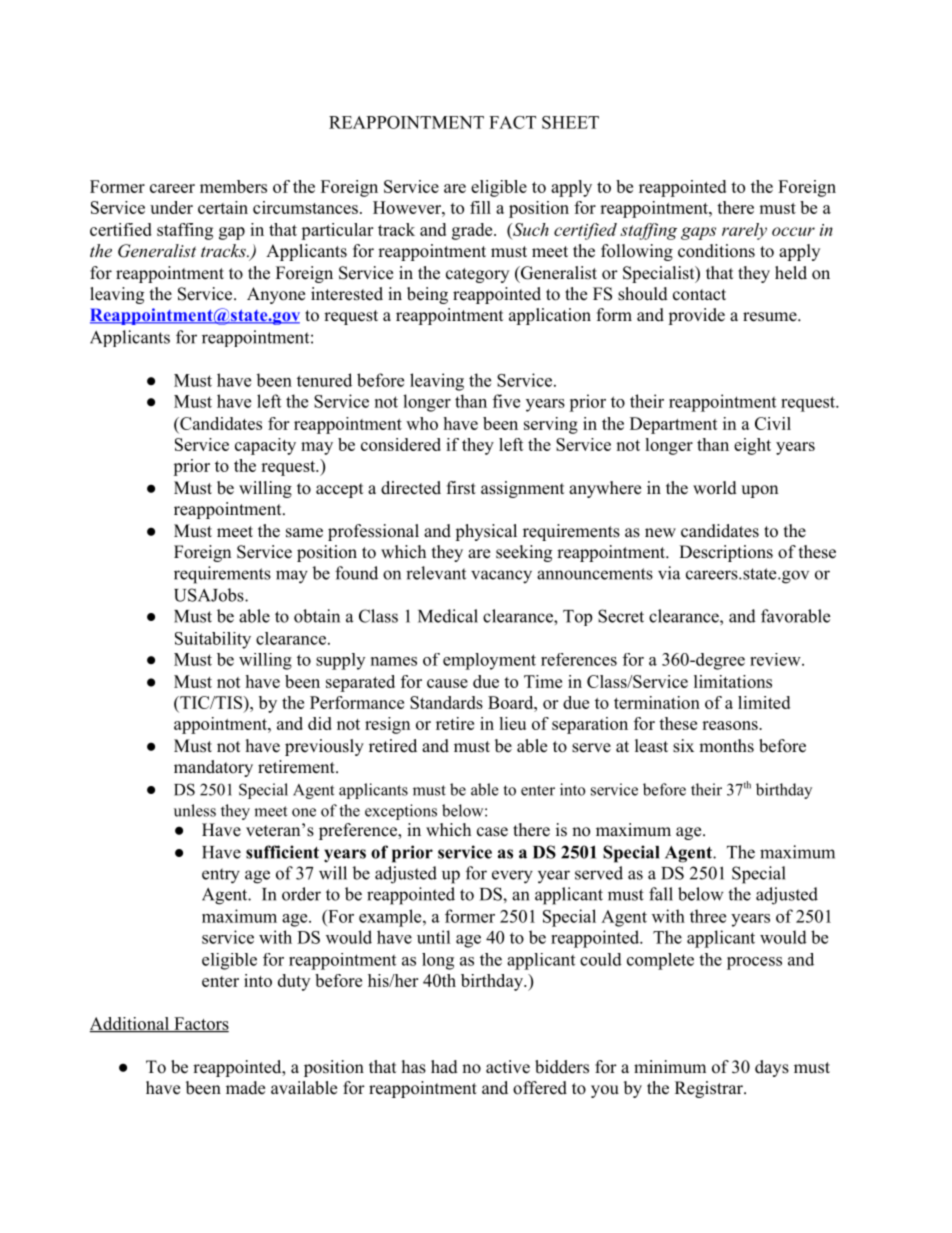 The image size is (952, 1233). Describe the element at coordinates (669, 573) in the page. I see `via` at that location.
